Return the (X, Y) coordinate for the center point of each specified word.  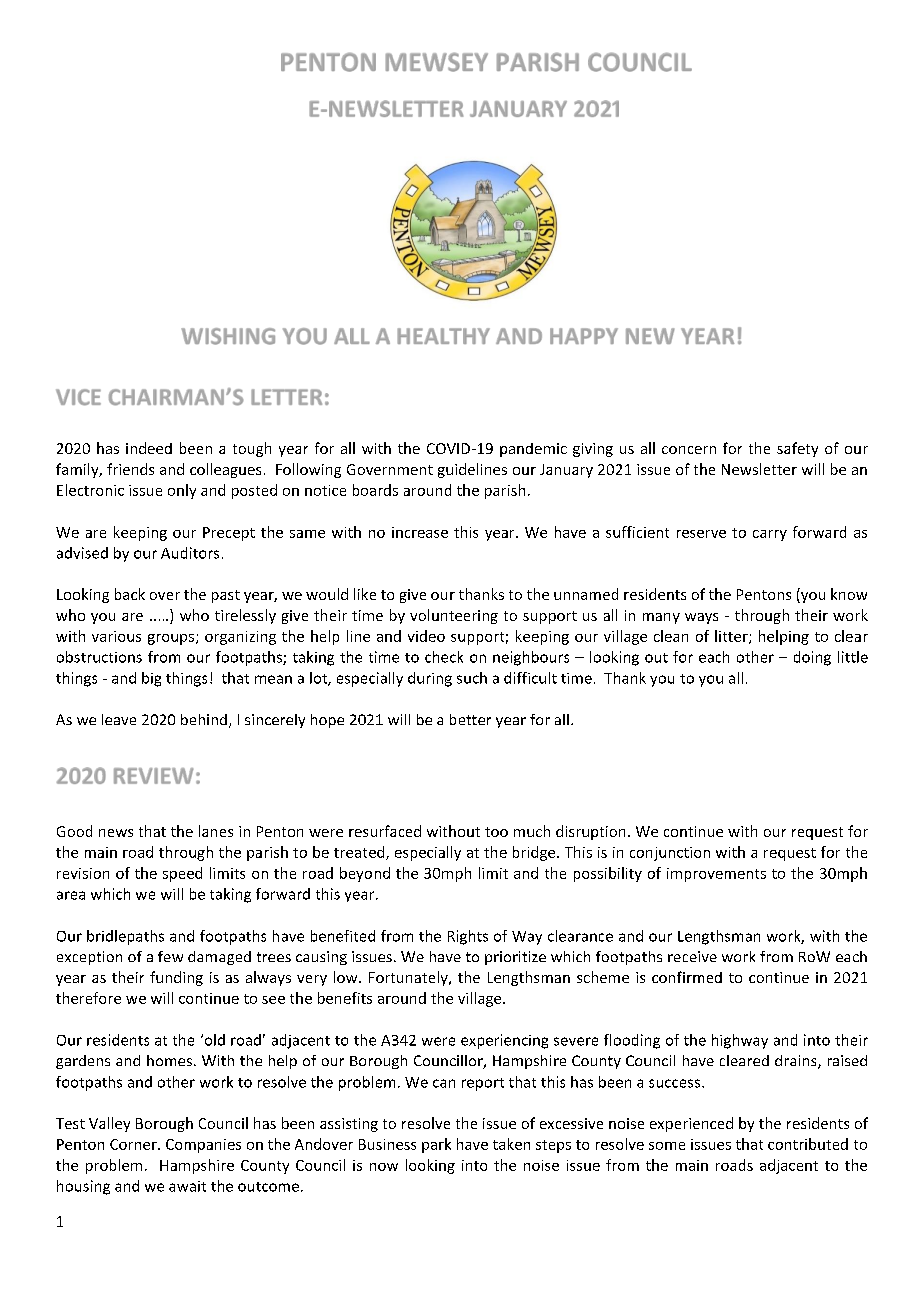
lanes (216, 831)
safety (797, 449)
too (496, 832)
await (187, 1186)
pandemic (533, 450)
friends (130, 469)
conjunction (670, 854)
